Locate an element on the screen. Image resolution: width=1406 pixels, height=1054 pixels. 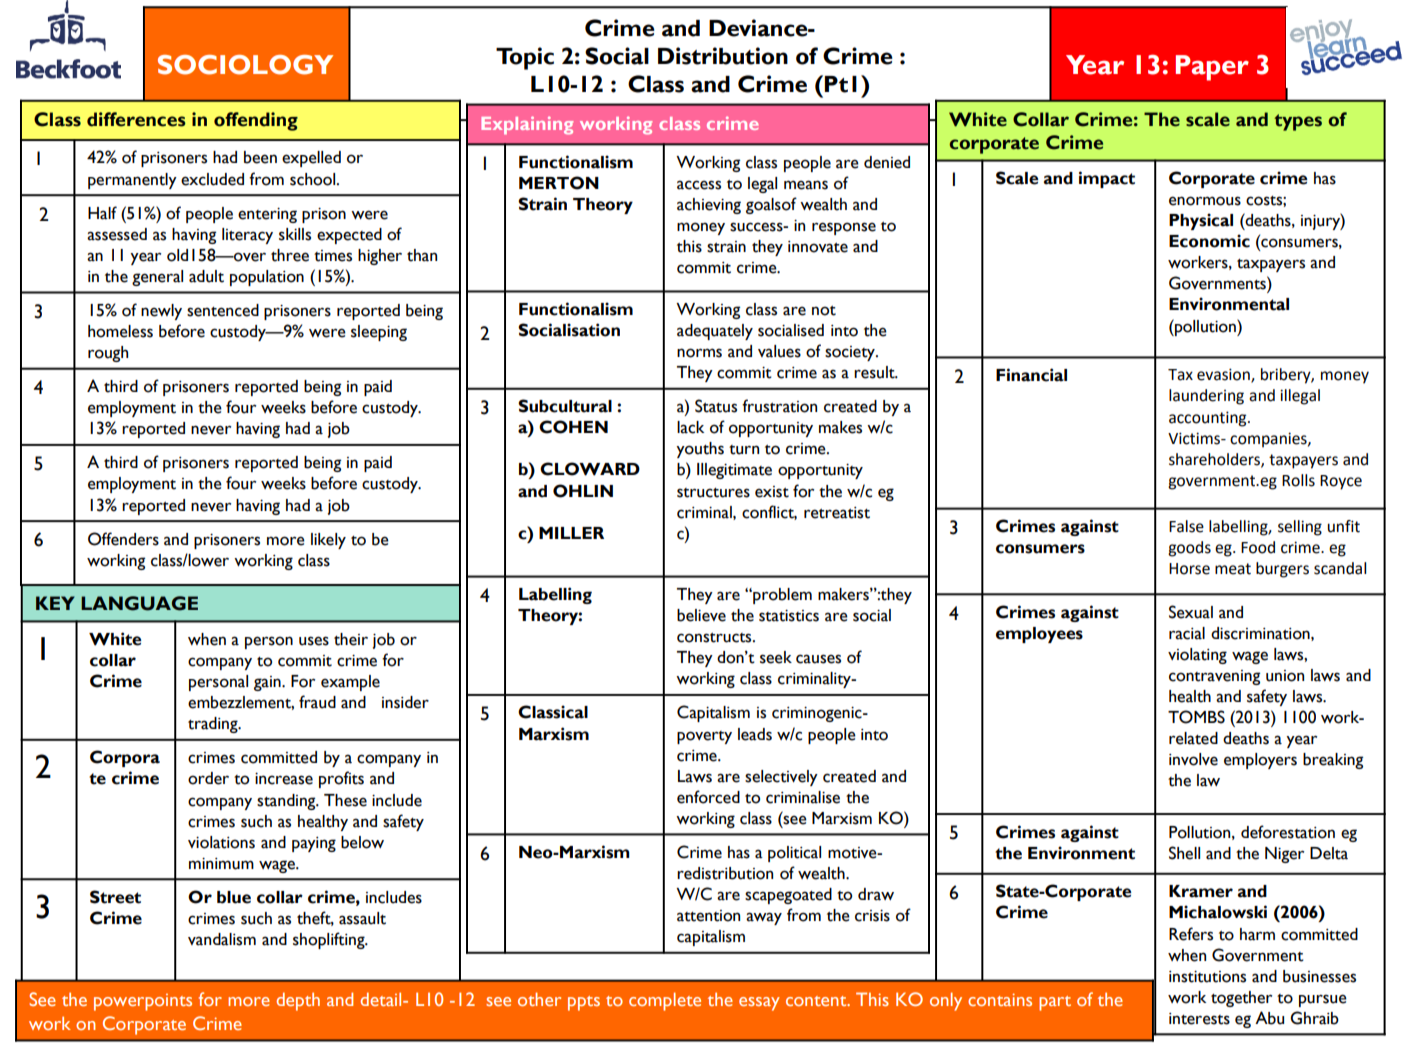
involve is located at coordinates (1193, 759).
